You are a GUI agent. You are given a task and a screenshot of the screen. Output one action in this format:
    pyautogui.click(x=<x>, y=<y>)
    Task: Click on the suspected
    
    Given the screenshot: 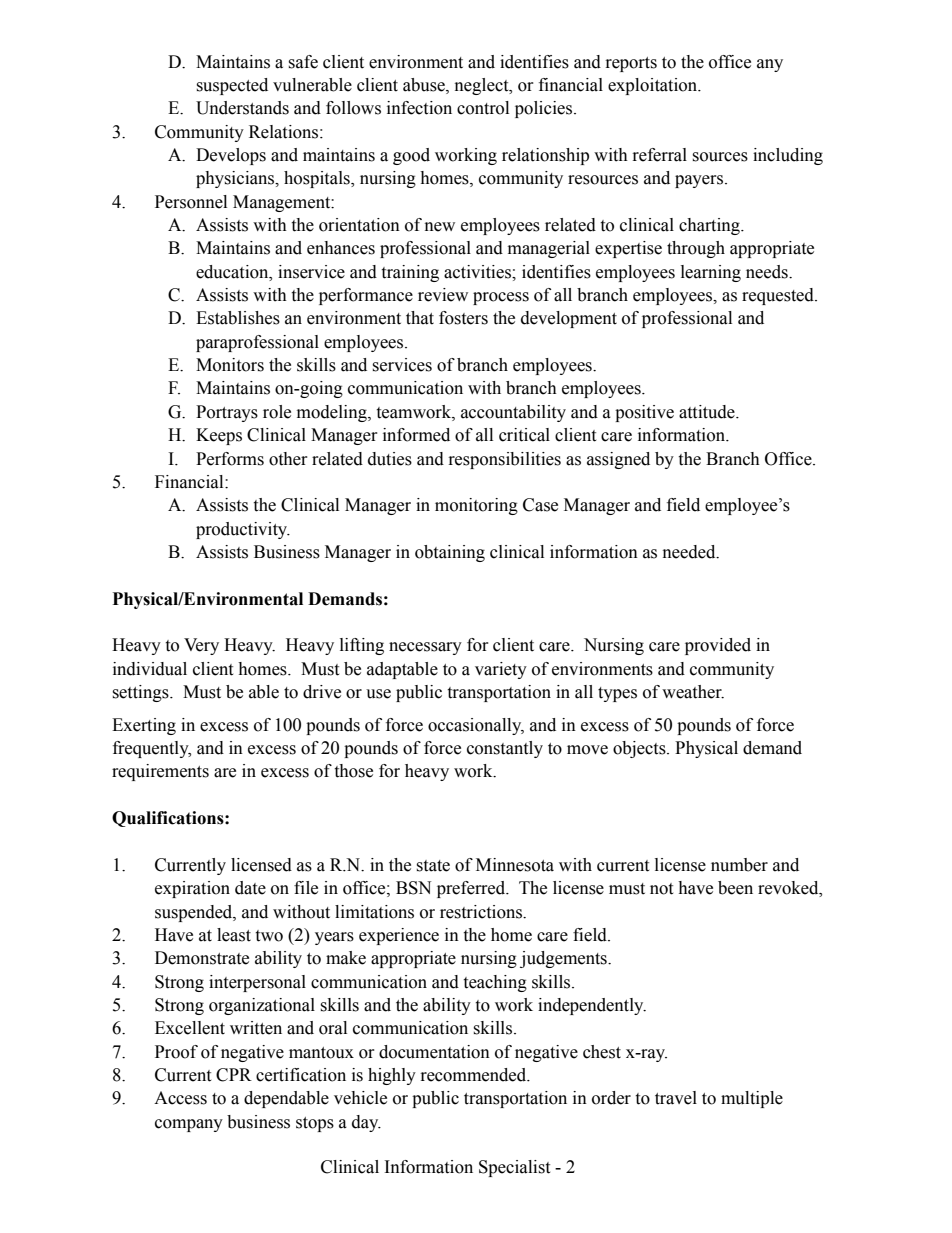 What is the action you would take?
    pyautogui.click(x=232, y=86)
